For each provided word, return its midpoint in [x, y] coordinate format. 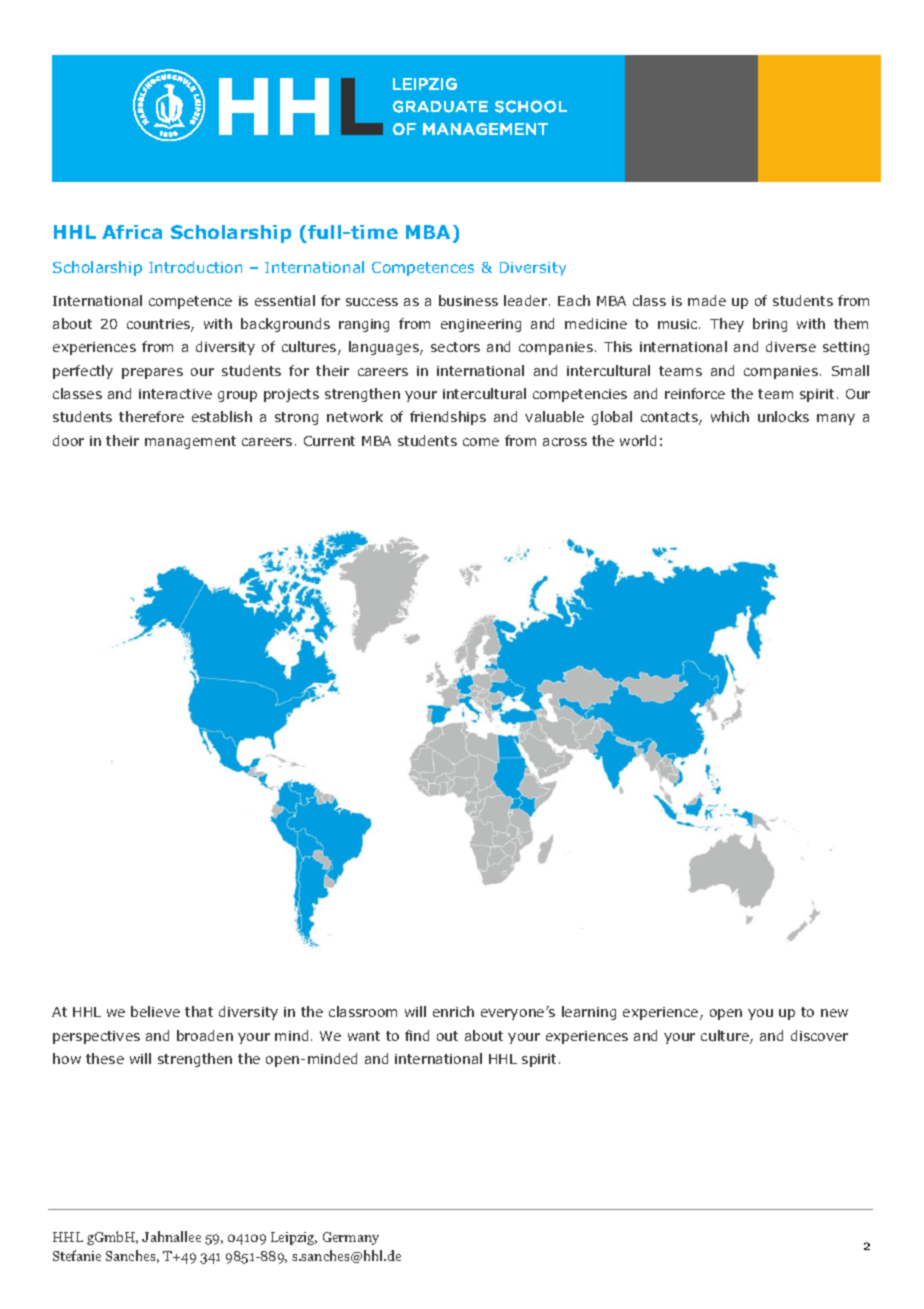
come [481, 442]
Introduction [195, 267]
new [834, 1013]
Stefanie [77, 1255]
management [190, 442]
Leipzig [294, 1238]
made [707, 300]
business [468, 300]
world [638, 440]
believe [155, 1011]
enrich [453, 1011]
